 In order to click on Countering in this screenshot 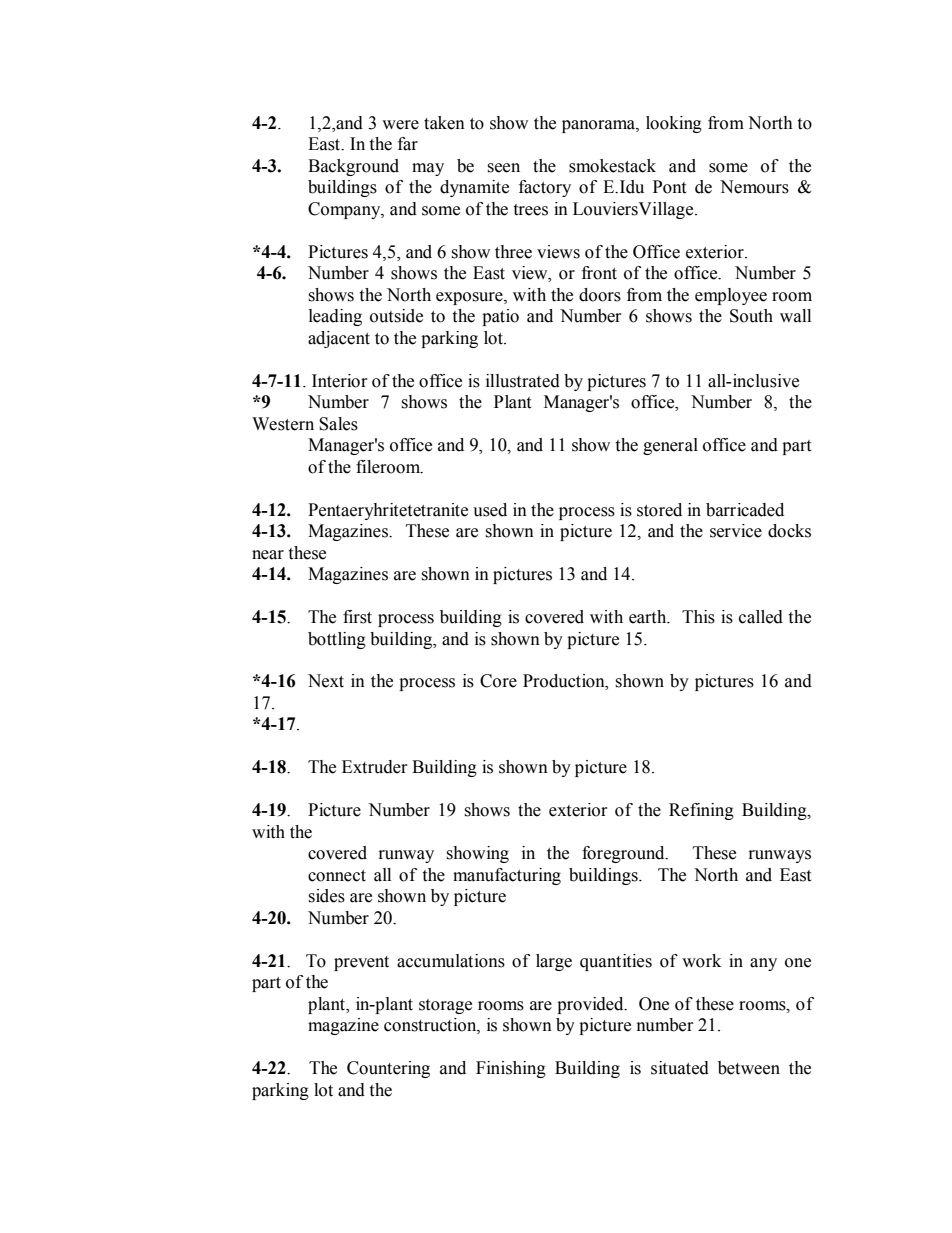, I will do `click(388, 1069)`.
